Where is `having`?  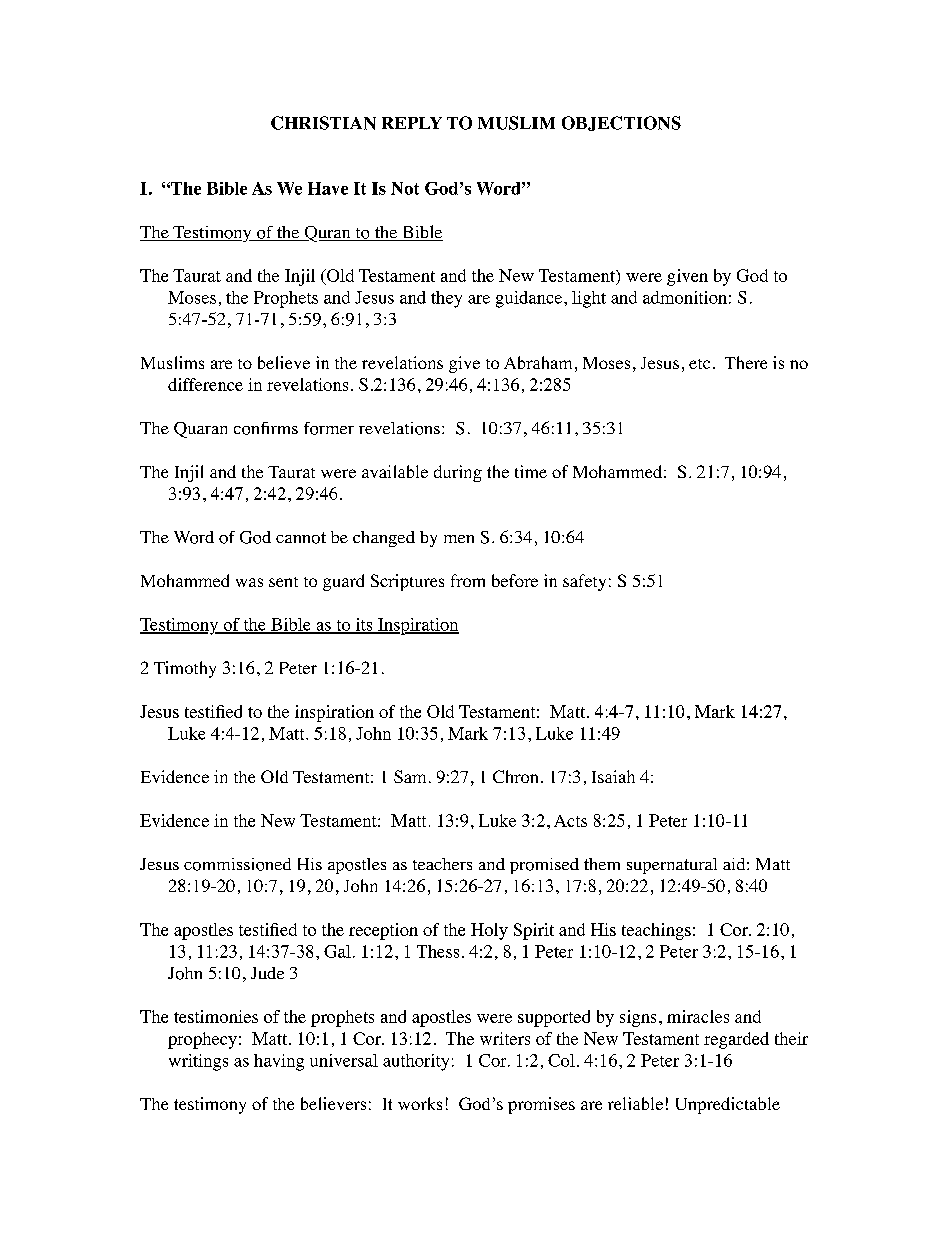
having is located at coordinates (279, 1062).
